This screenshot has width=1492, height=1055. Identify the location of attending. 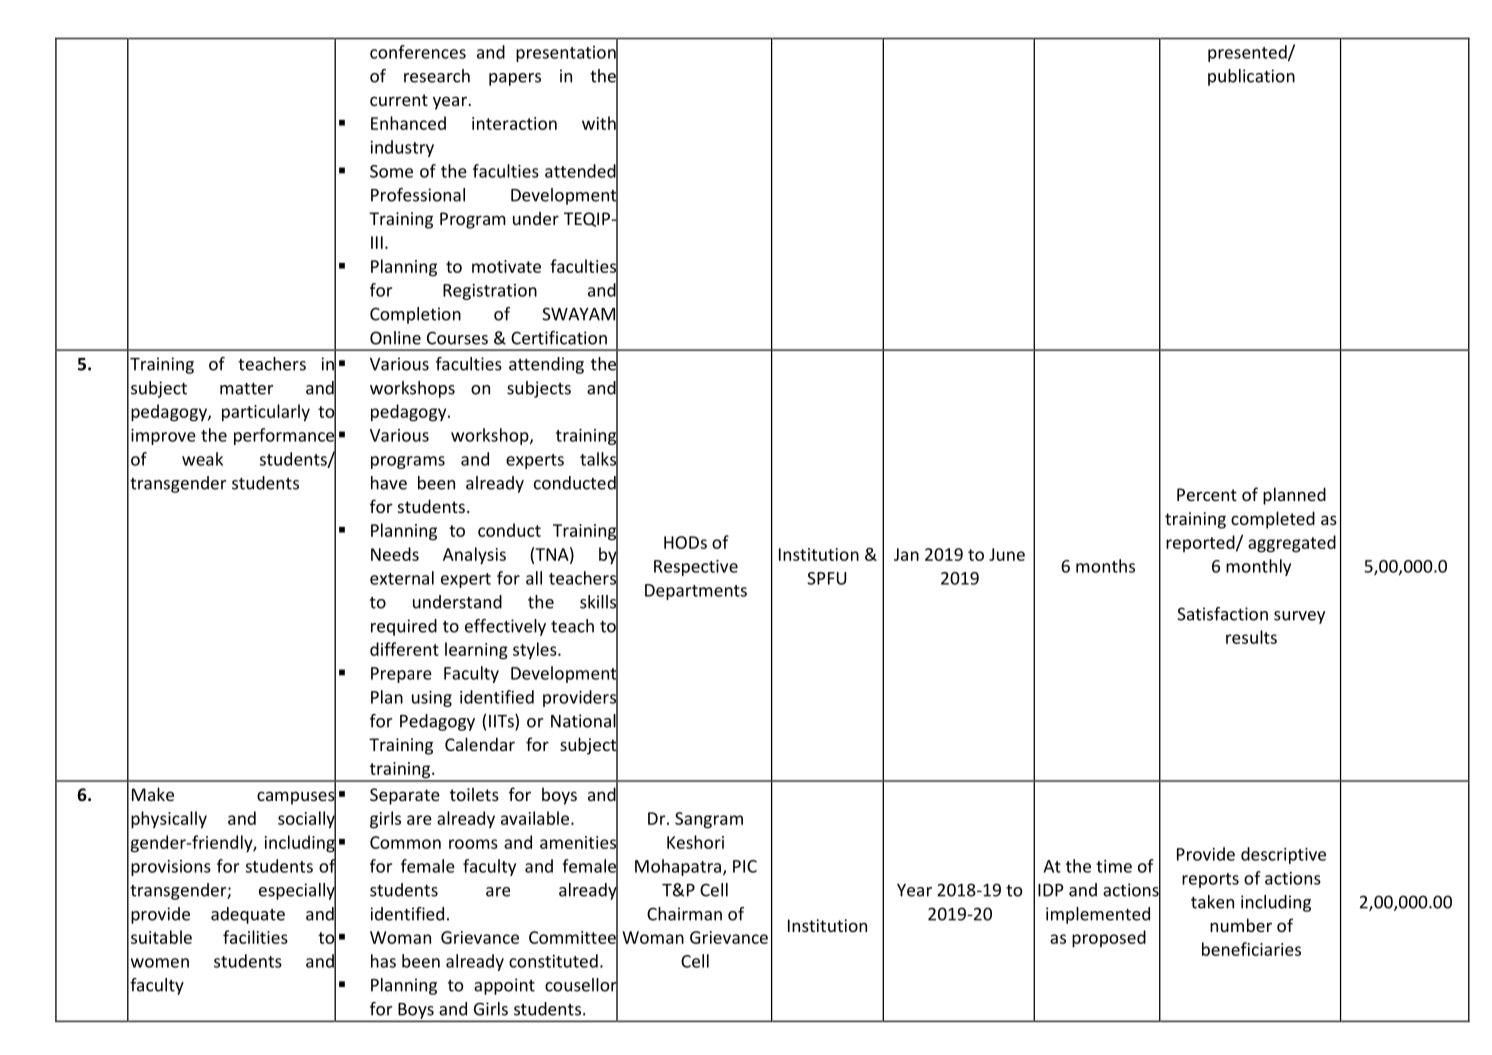
(546, 365).
